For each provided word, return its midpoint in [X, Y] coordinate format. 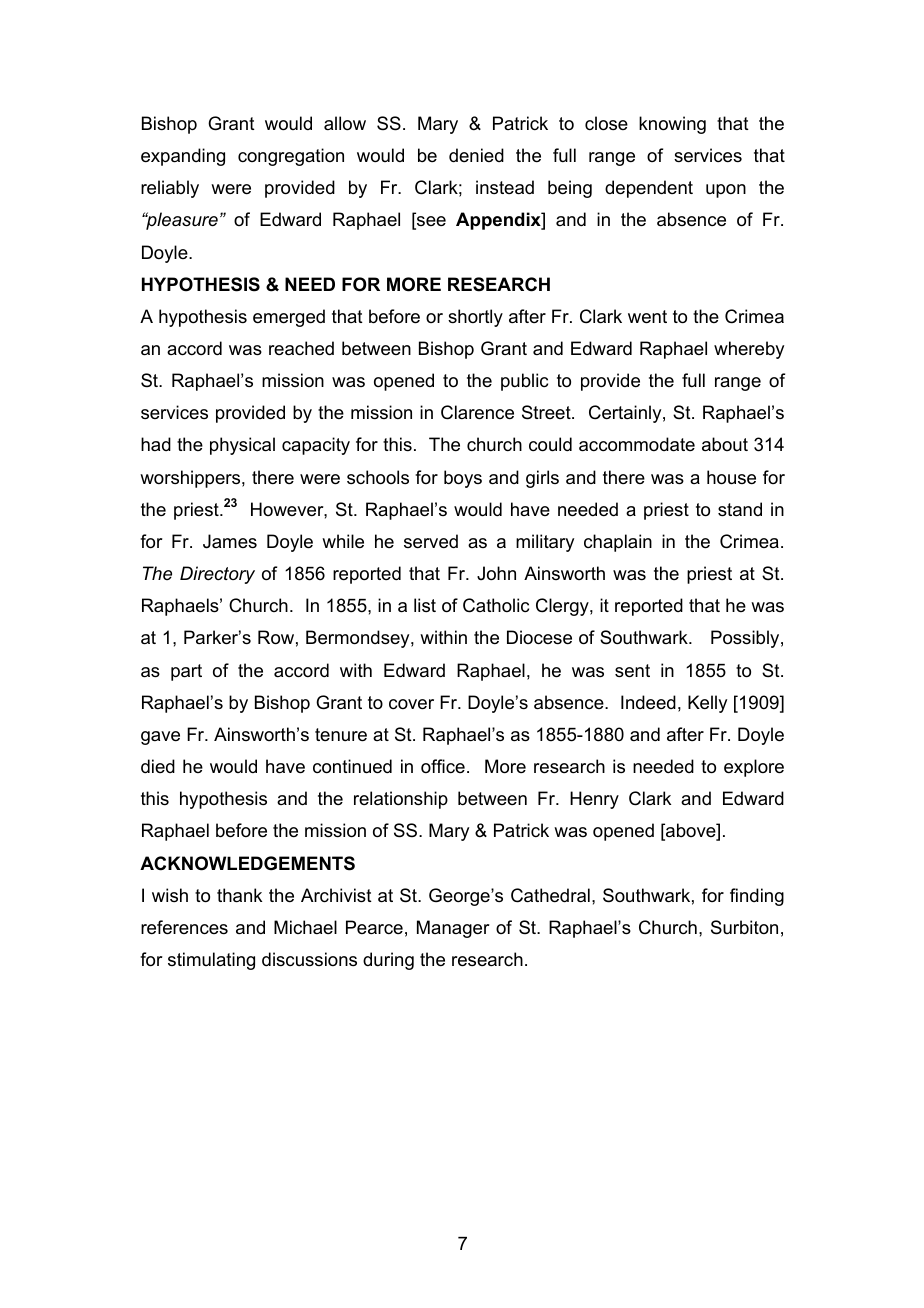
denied [476, 155]
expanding [183, 157]
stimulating [211, 961]
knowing [672, 125]
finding [757, 897]
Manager [453, 929]
